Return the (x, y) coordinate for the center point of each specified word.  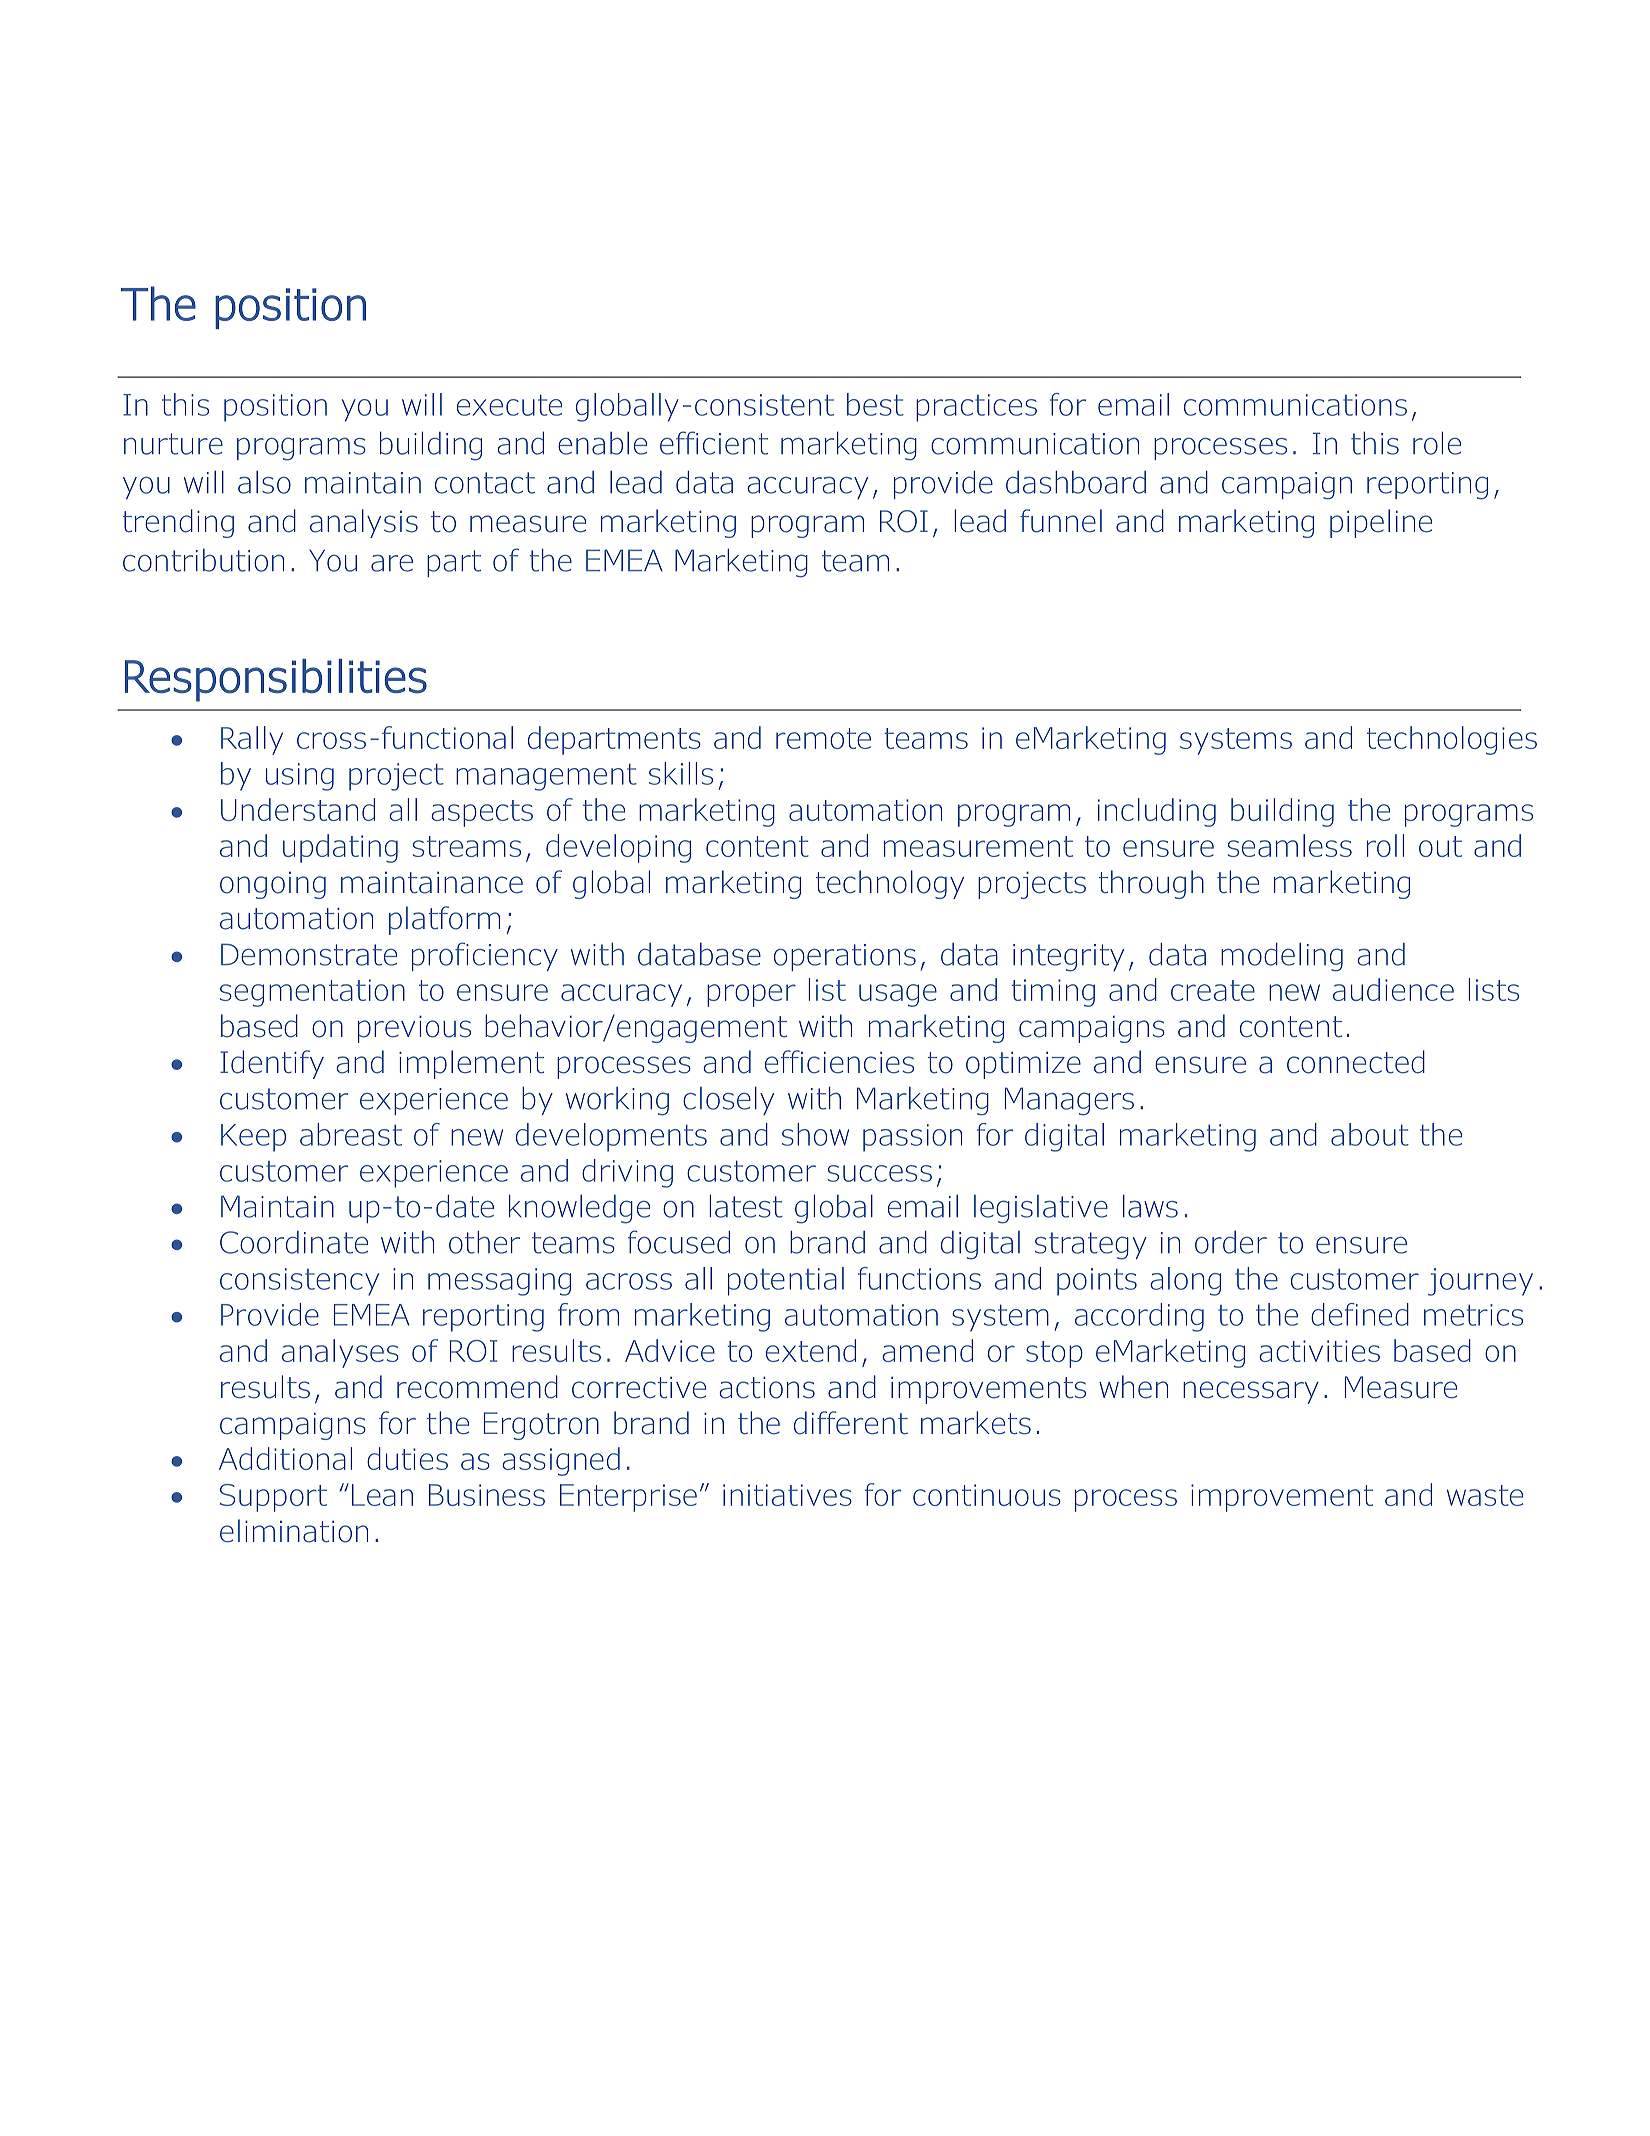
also (264, 482)
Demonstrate (309, 954)
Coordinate (294, 1242)
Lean (382, 1495)
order (1231, 1242)
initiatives (787, 1495)
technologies (1452, 740)
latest (746, 1206)
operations (845, 957)
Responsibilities (276, 680)
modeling (1282, 957)
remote (823, 738)
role (1437, 443)
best (875, 404)
